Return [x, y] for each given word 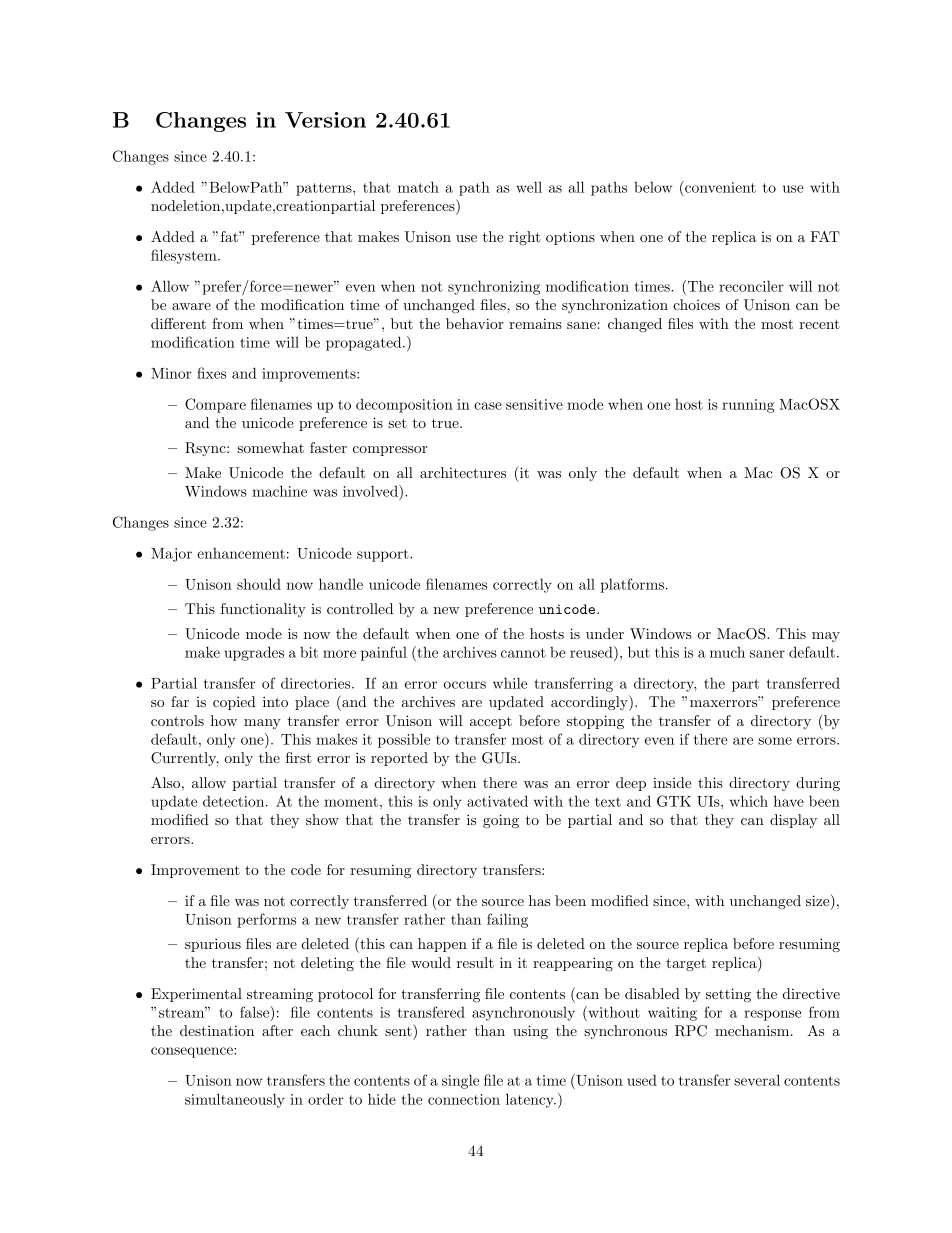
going [501, 821]
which [749, 801]
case [488, 406]
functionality [263, 610]
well [529, 187]
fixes [211, 373]
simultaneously [235, 1100]
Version [325, 120]
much [727, 652]
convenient [719, 187]
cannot [523, 653]
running [748, 406]
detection [235, 801]
